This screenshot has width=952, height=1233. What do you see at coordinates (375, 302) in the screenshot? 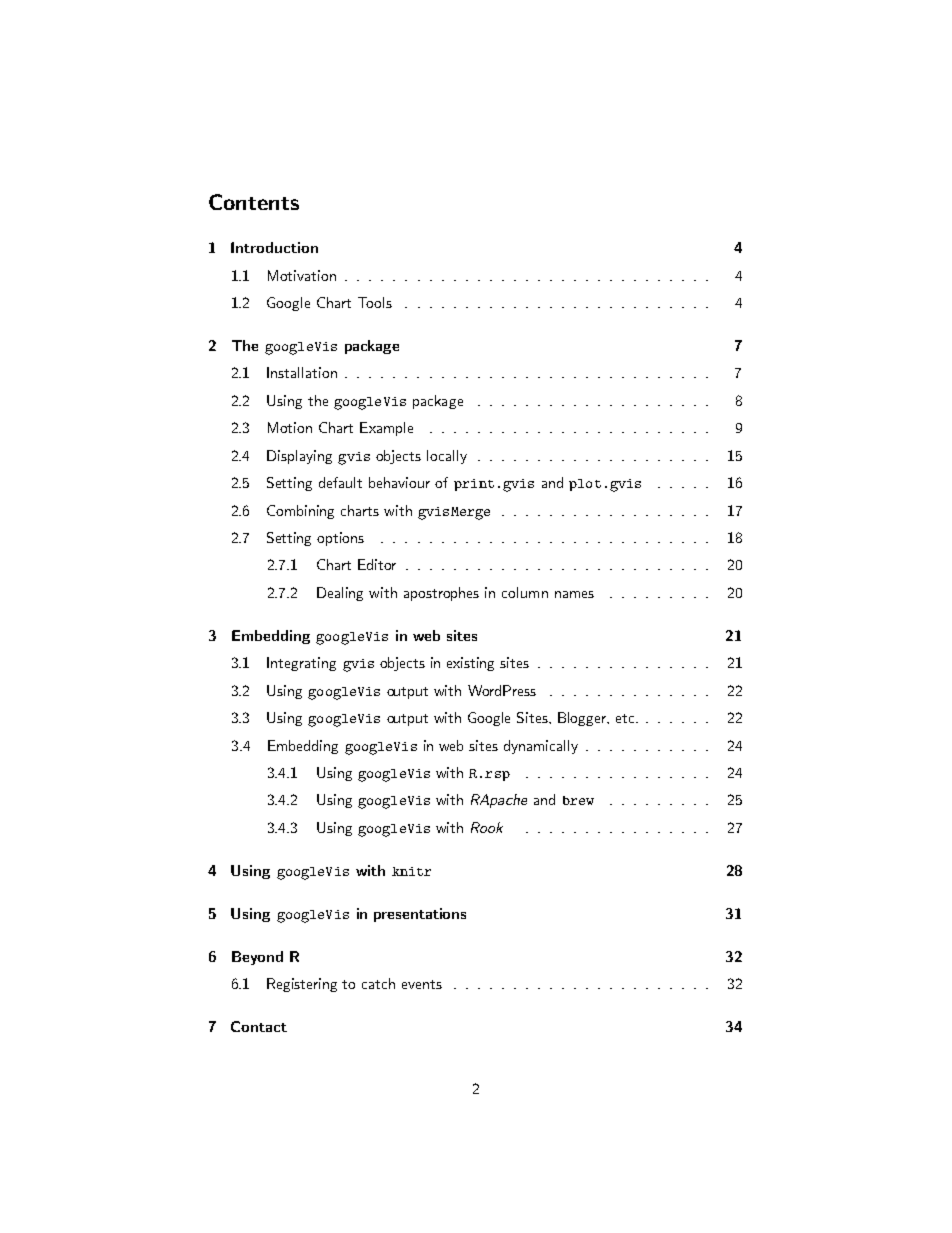
I see `Tools` at bounding box center [375, 302].
